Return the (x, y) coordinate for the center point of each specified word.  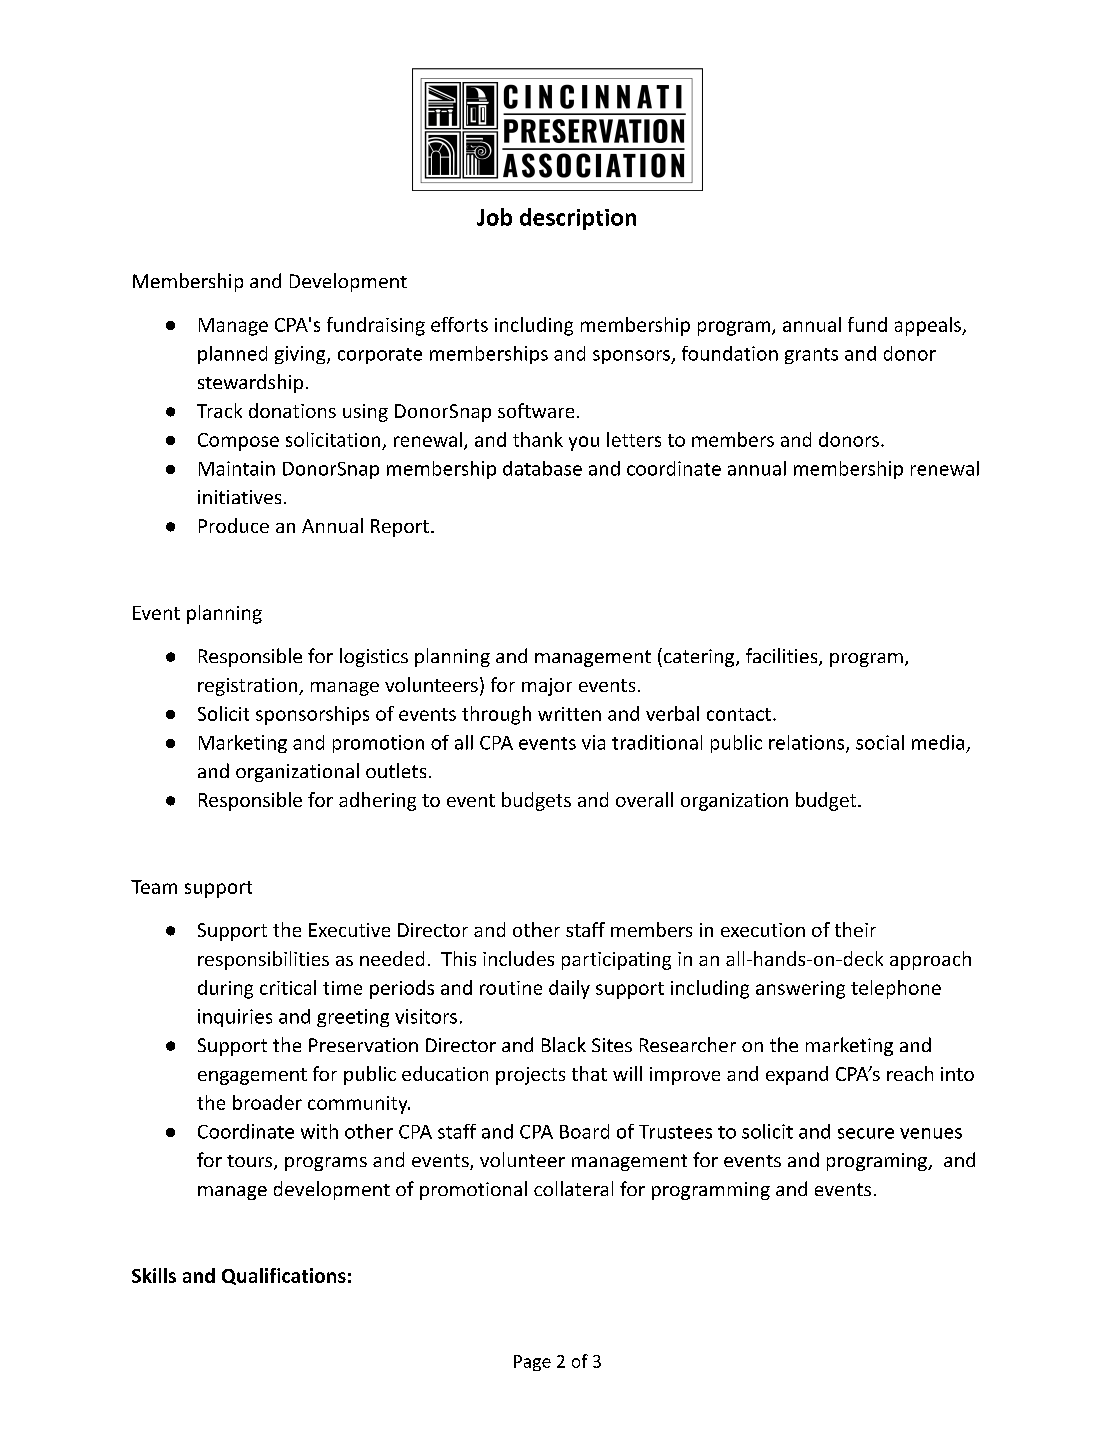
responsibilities (263, 960)
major (547, 687)
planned (232, 355)
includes (518, 958)
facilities (783, 657)
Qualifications (284, 1276)
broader (267, 1102)
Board (584, 1131)
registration (249, 687)
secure (866, 1133)
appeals (929, 326)
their (855, 929)
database (542, 468)
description (578, 219)
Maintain (237, 468)
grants (811, 356)
